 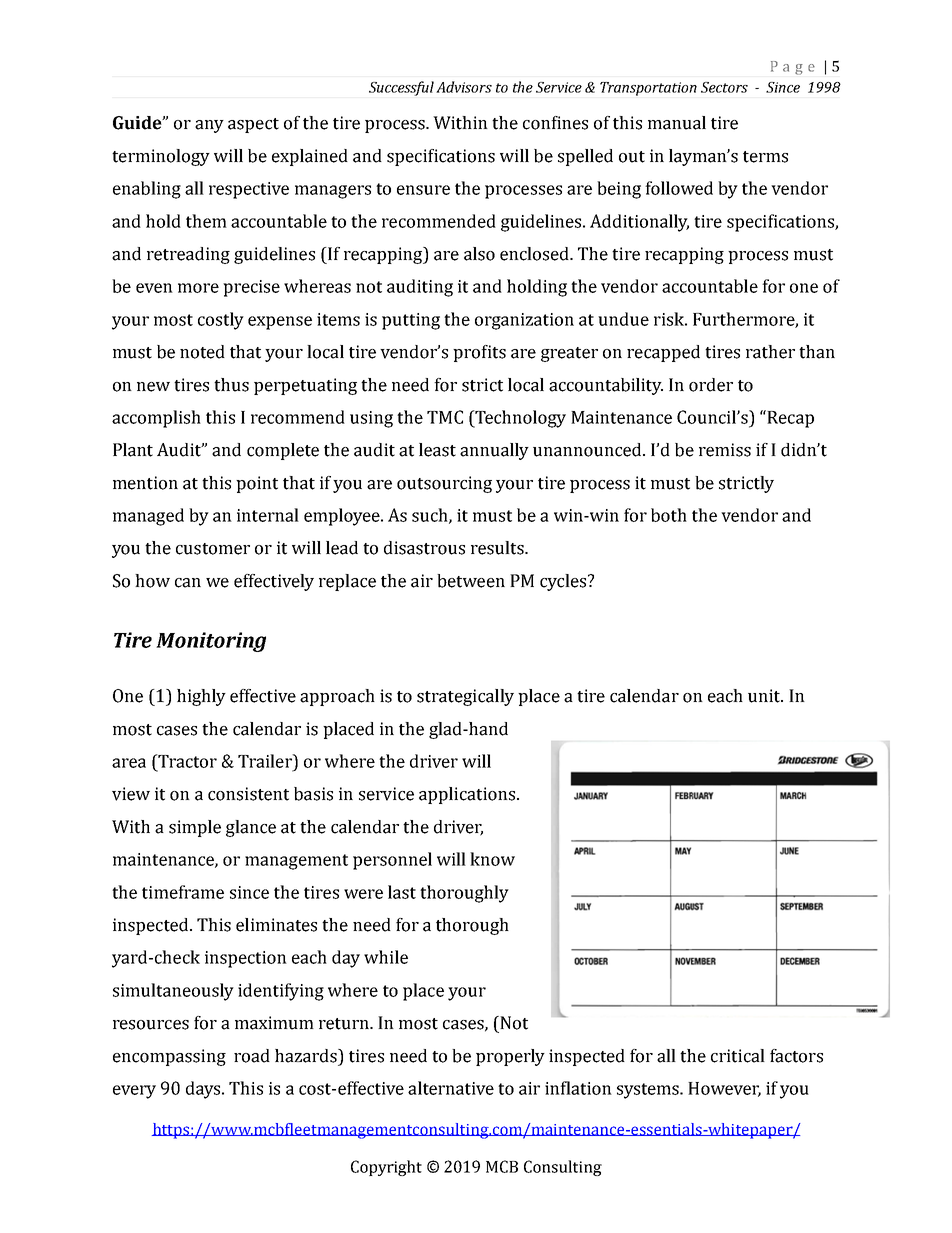 What do you see at coordinates (231, 385) in the image?
I see `thus` at bounding box center [231, 385].
